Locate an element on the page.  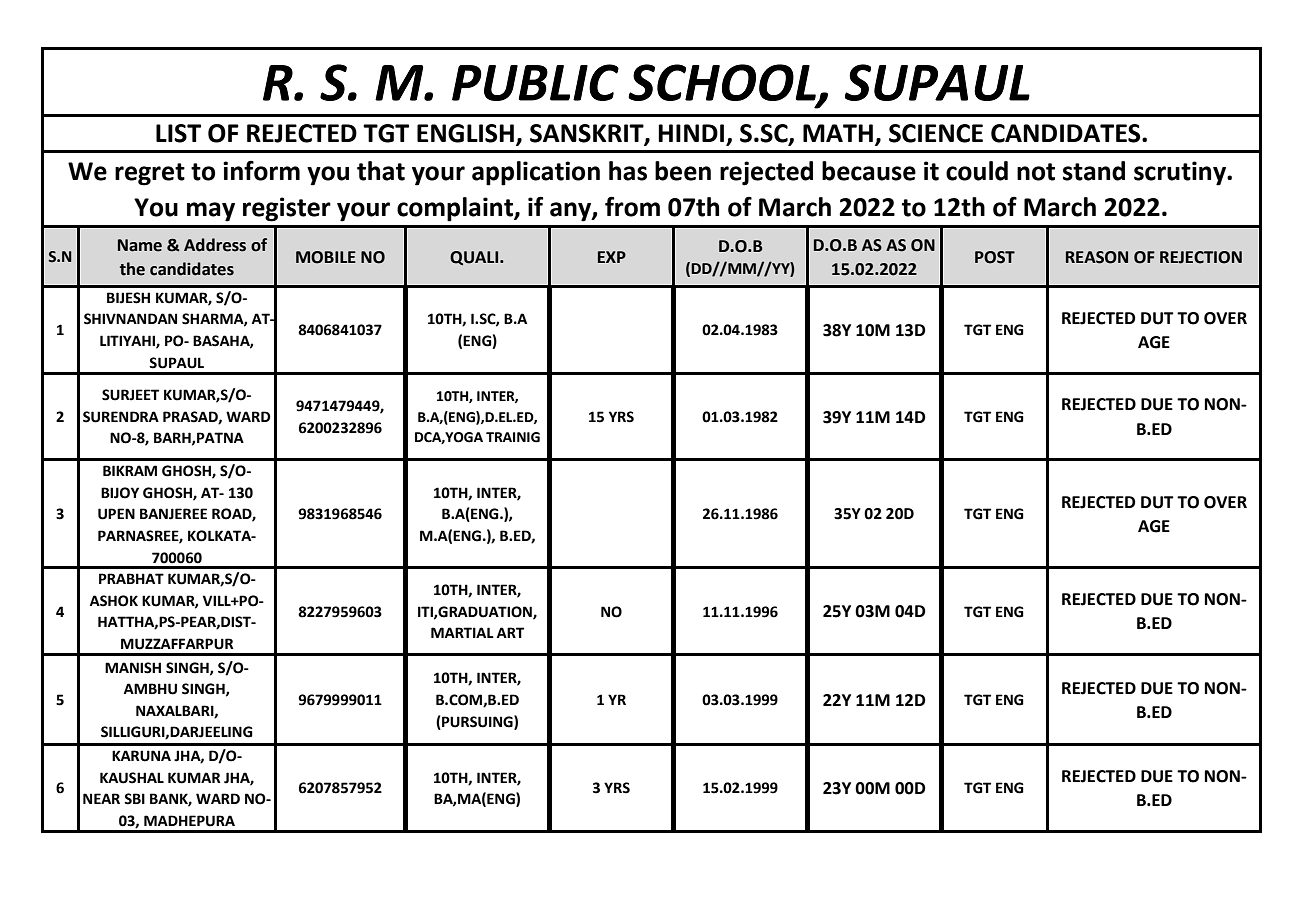
SCHOOL is located at coordinates (723, 83).
